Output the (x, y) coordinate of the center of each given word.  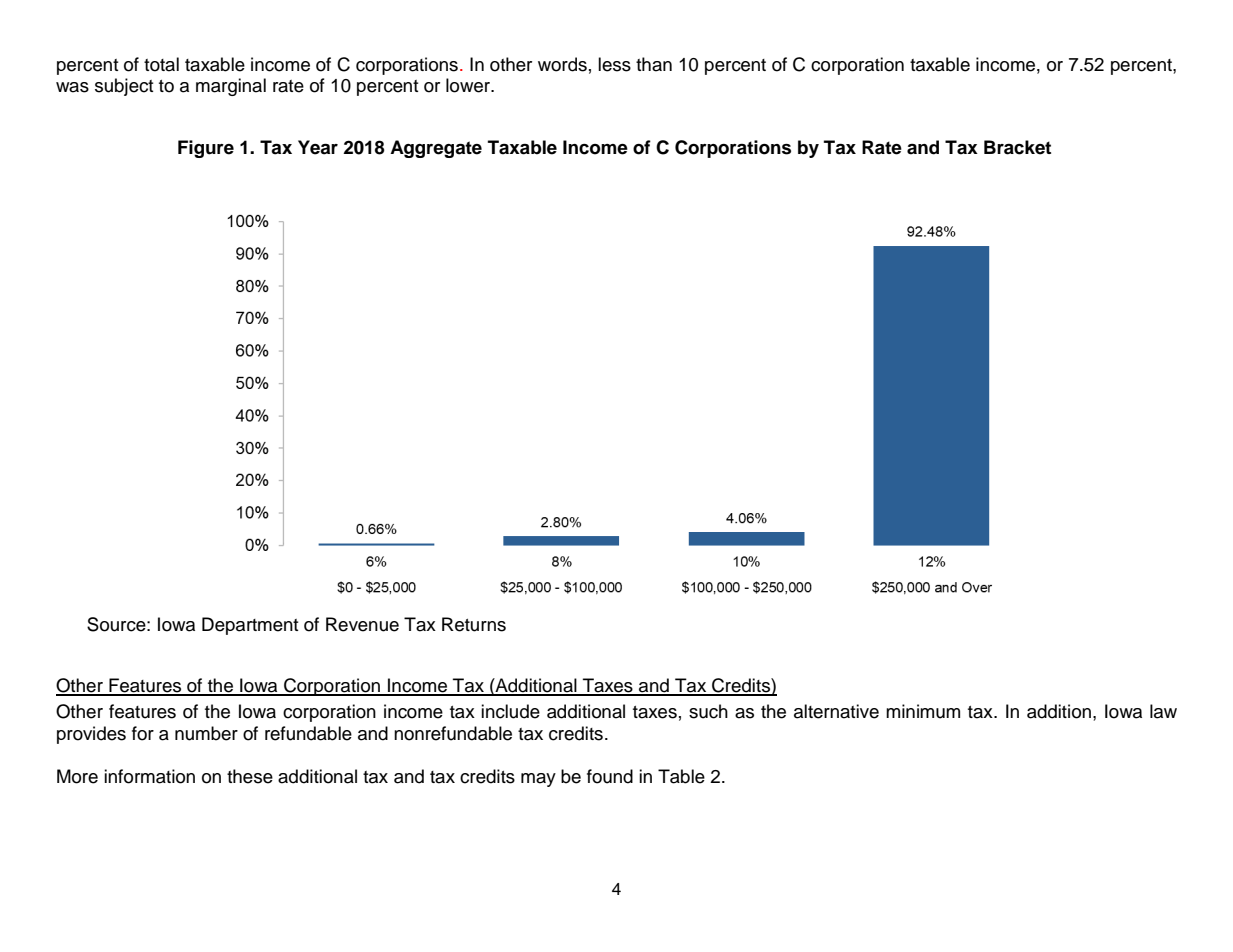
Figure (206, 149)
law (1163, 711)
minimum (923, 711)
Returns (474, 624)
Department (250, 626)
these (250, 776)
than (654, 64)
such (708, 711)
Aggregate (436, 149)
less (614, 64)
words (562, 64)
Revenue (362, 624)
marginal (231, 87)
